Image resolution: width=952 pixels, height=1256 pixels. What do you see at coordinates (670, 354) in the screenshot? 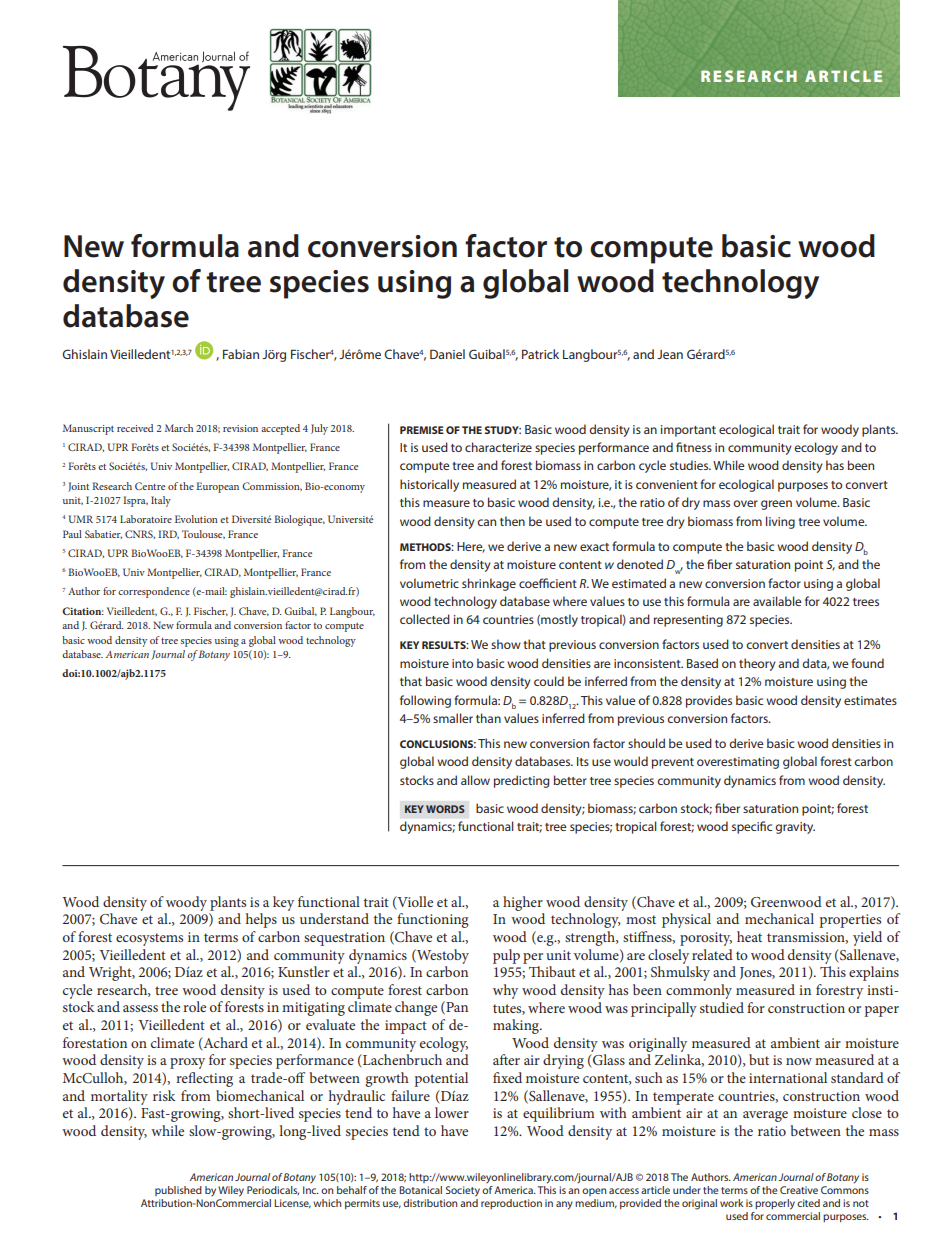
I see `Jean` at bounding box center [670, 354].
